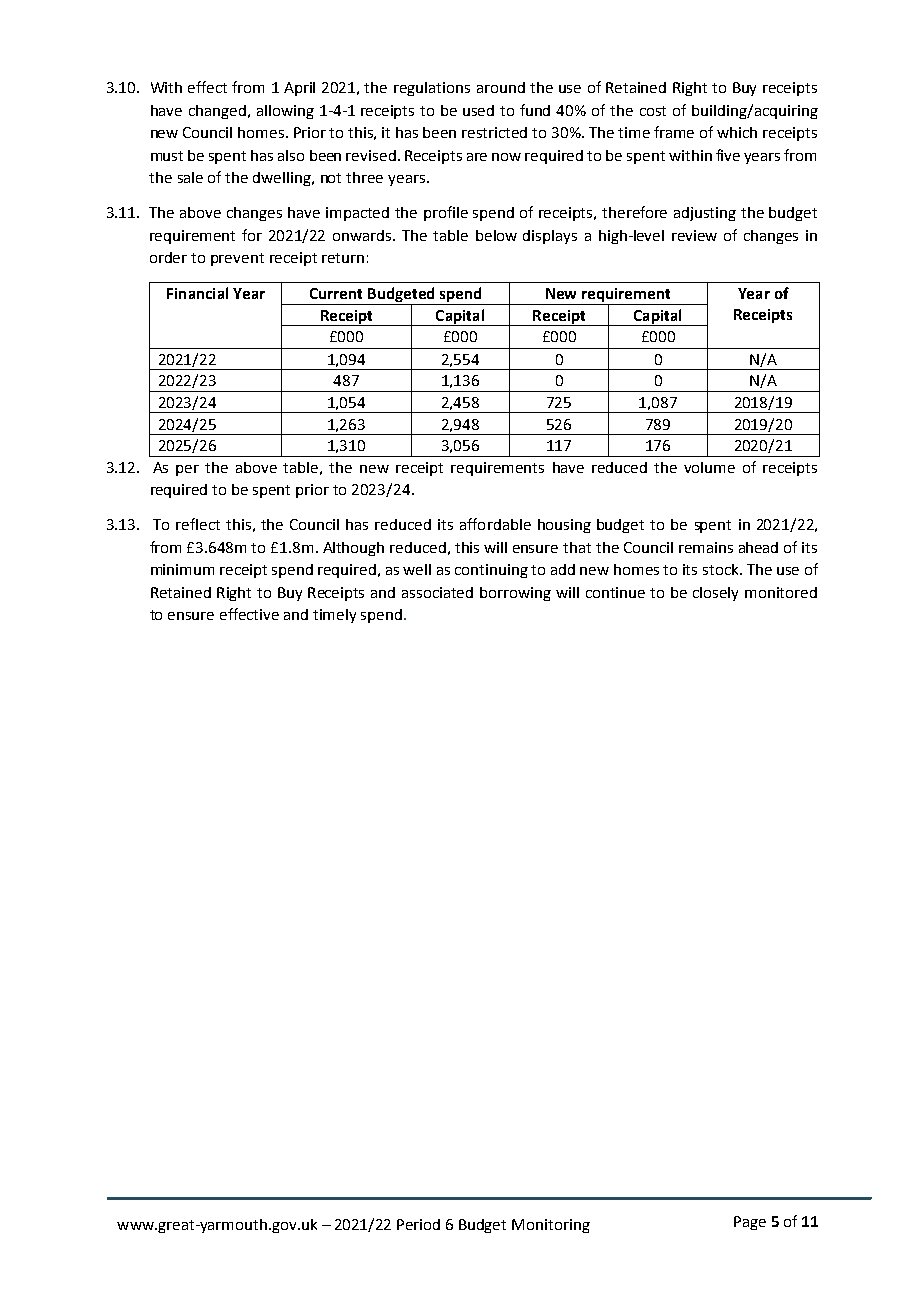 The width and height of the screenshot is (924, 1308). Describe the element at coordinates (197, 293) in the screenshot. I see `Financial` at that location.
